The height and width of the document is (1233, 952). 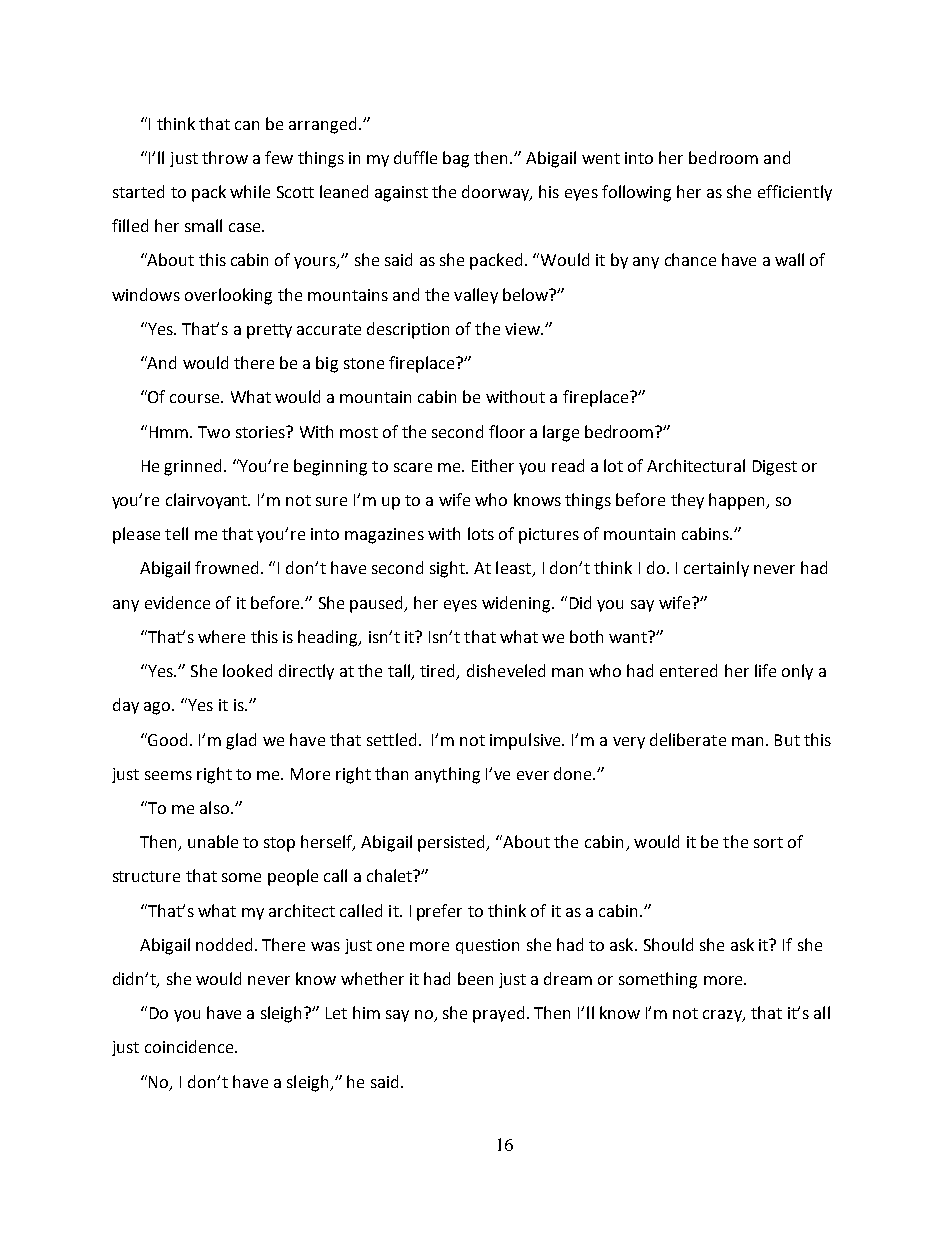 I want to click on efficiently, so click(x=795, y=193).
